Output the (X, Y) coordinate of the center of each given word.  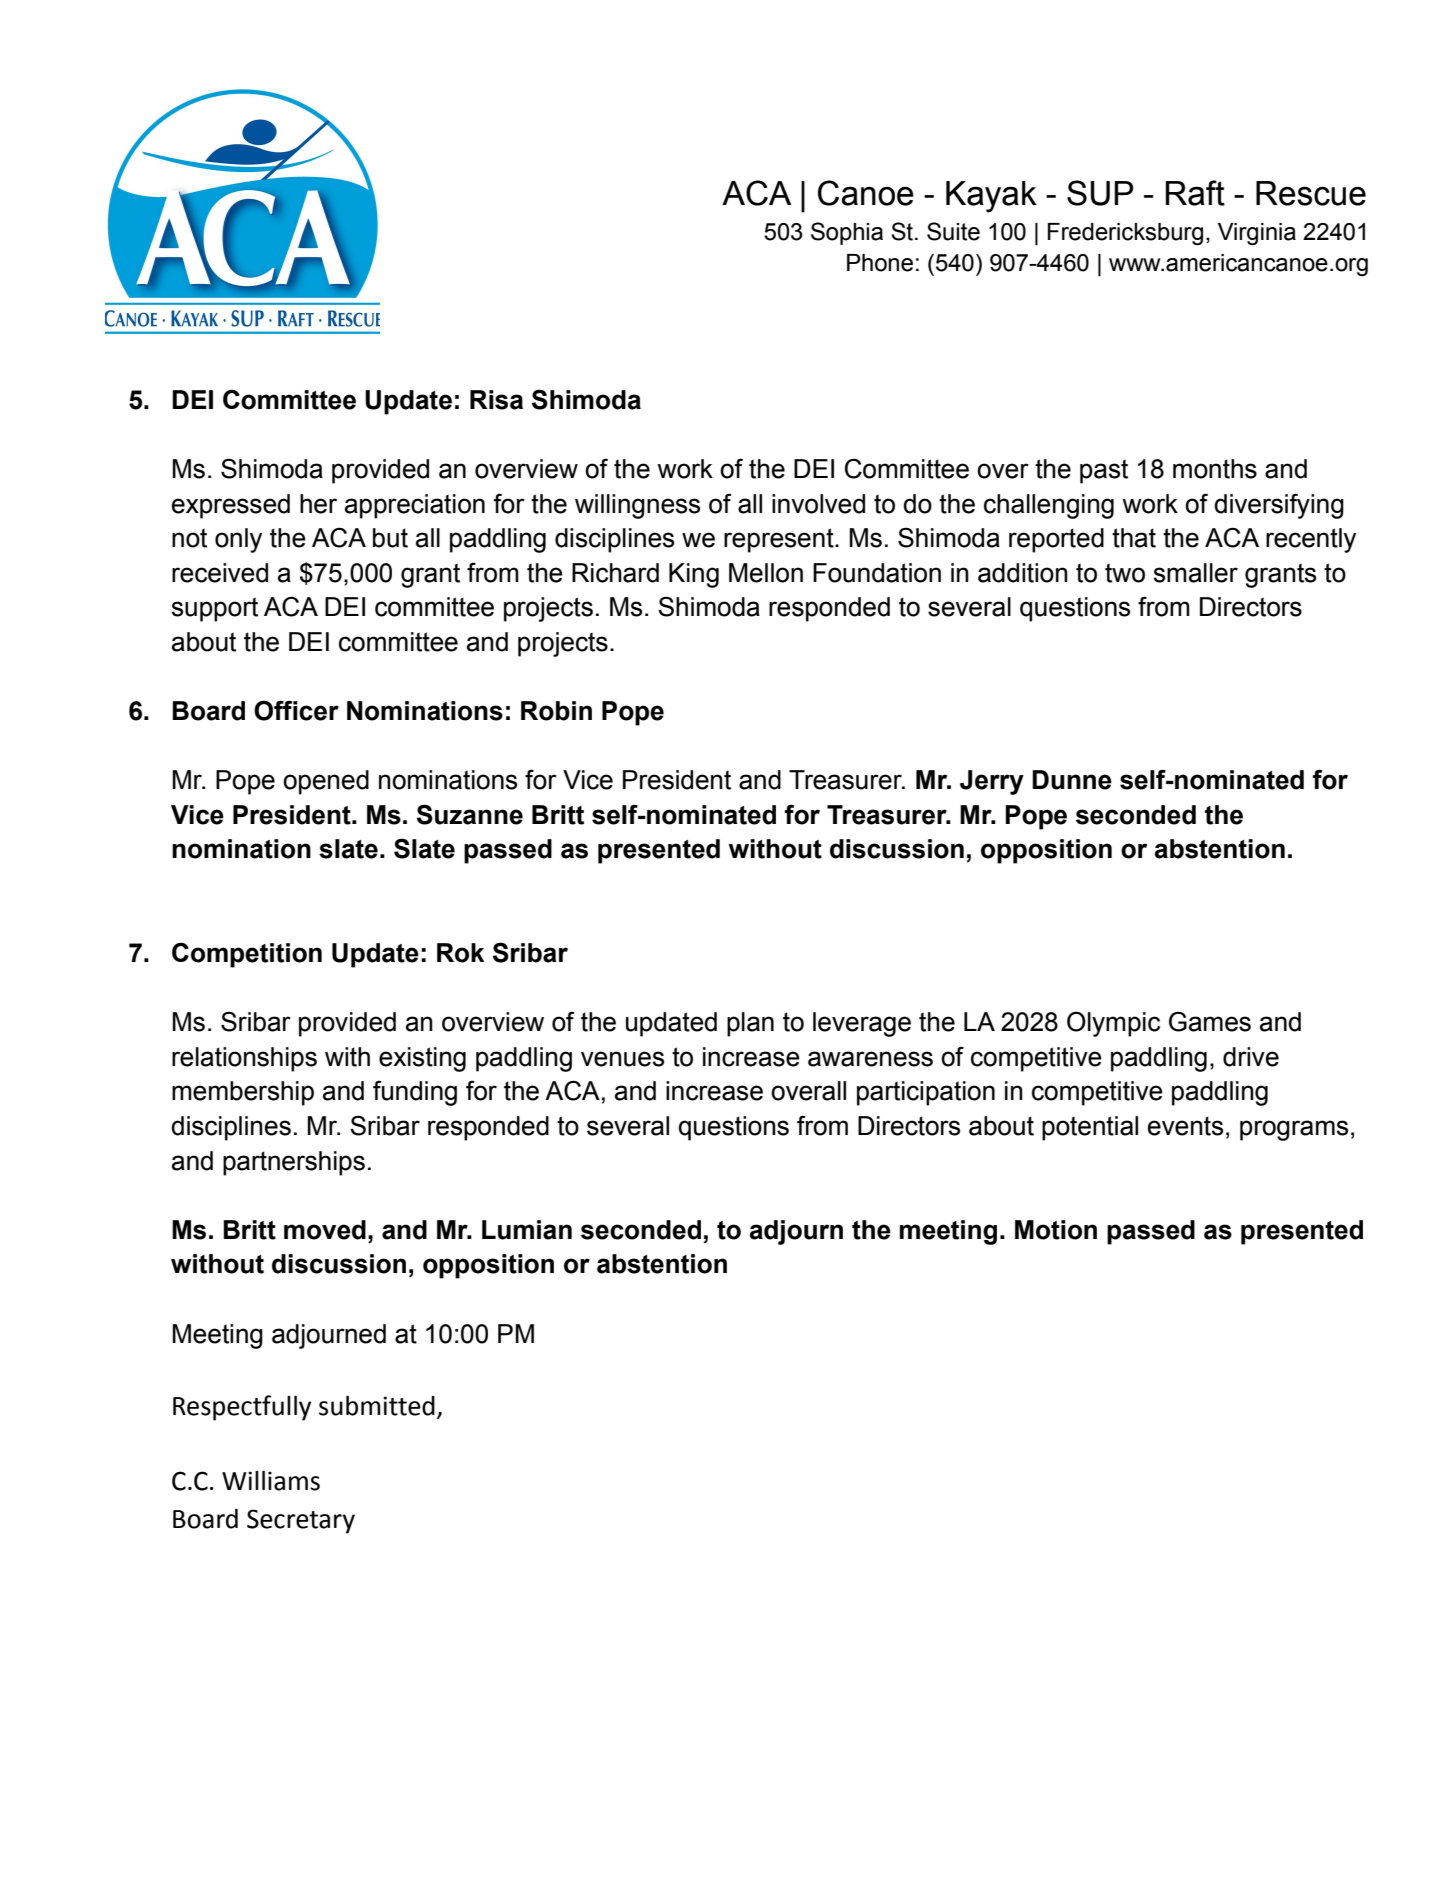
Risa (496, 400)
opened (326, 782)
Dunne (1072, 780)
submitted (377, 1406)
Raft (1195, 193)
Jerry (992, 782)
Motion (1056, 1230)
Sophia (847, 233)
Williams (271, 1481)
